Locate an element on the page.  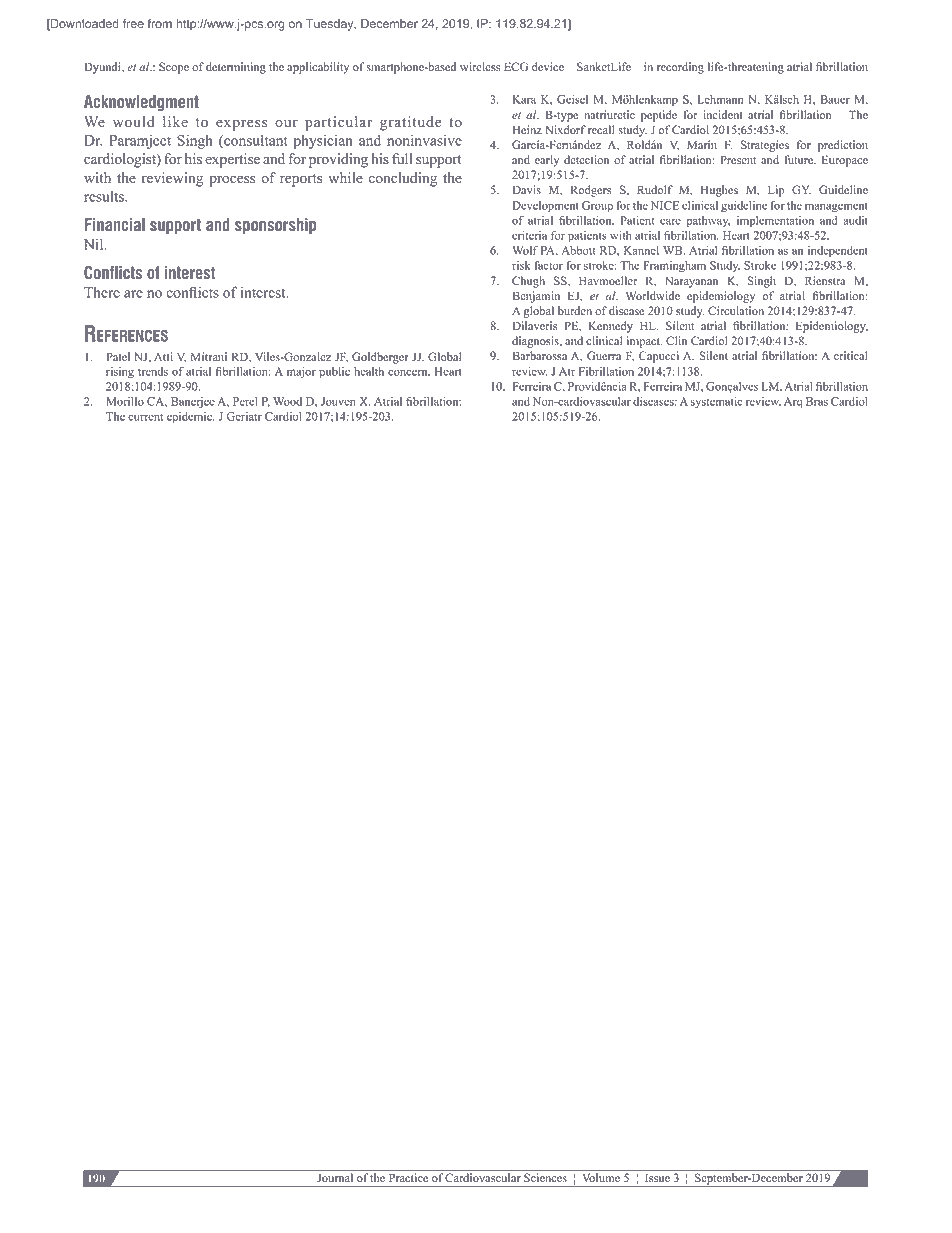
Sciences is located at coordinates (545, 1177).
